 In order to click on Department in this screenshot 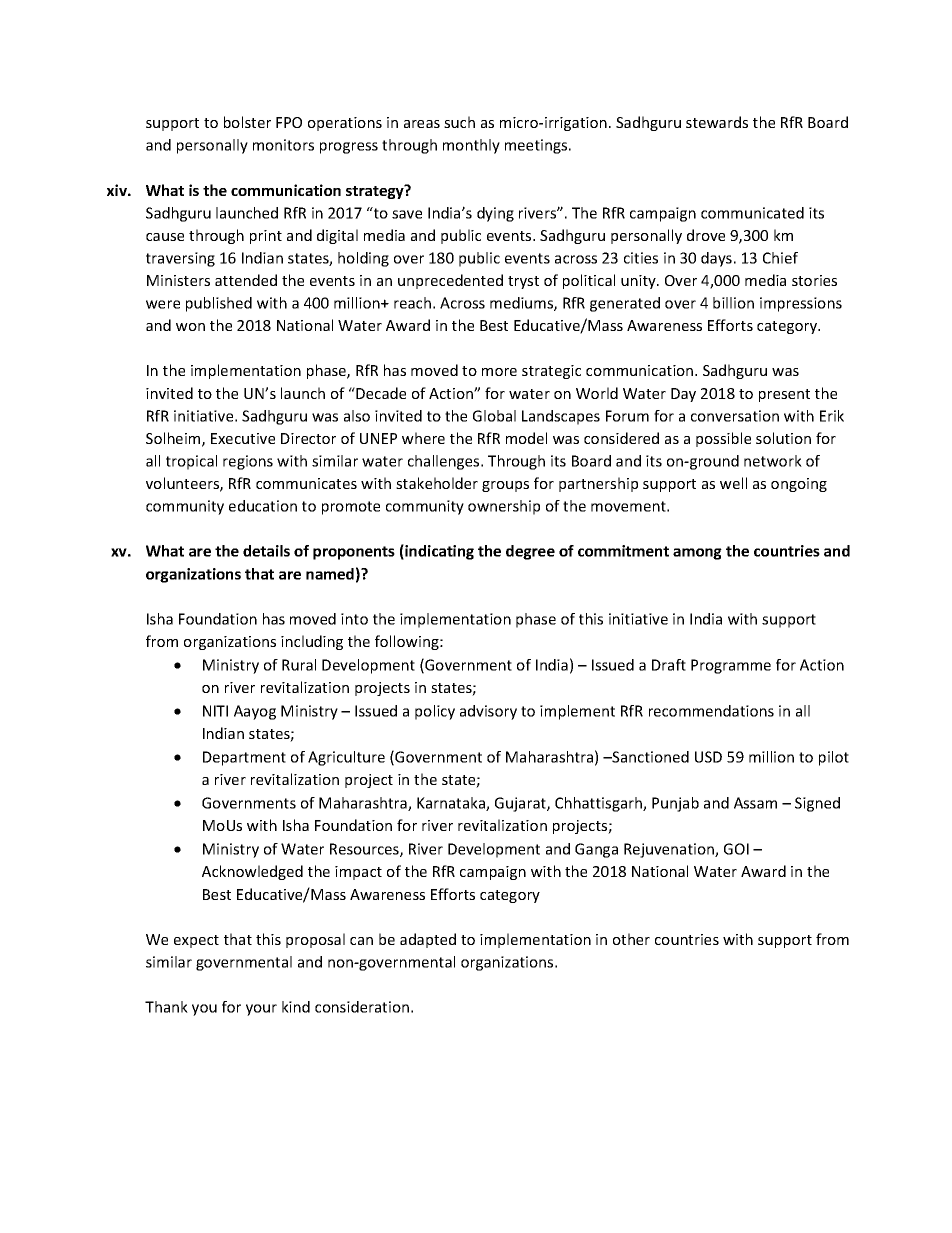, I will do `click(244, 758)`.
